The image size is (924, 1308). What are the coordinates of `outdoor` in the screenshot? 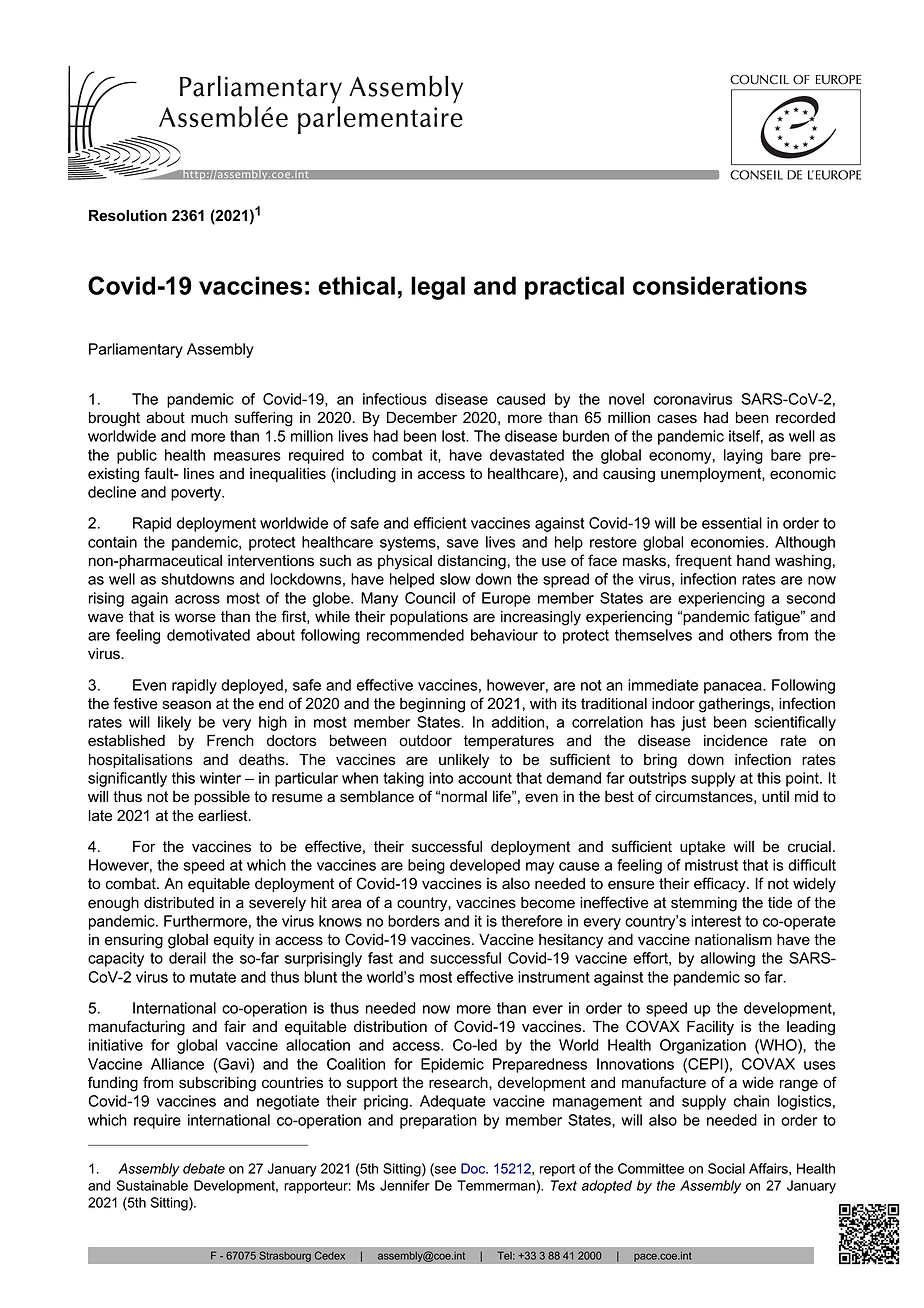 It's located at (425, 741).
